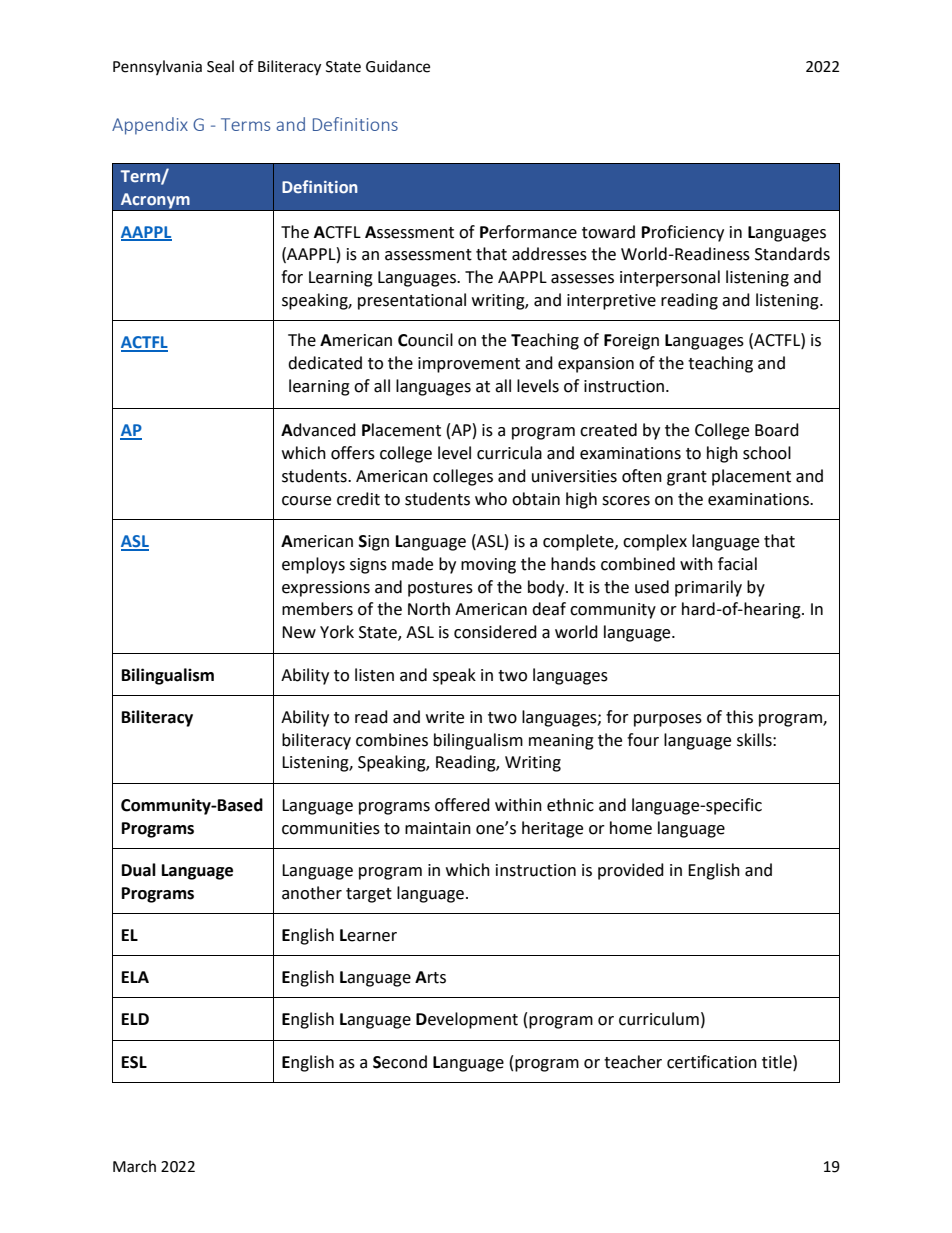 The height and width of the document is (1233, 952). What do you see at coordinates (739, 717) in the document?
I see `this` at bounding box center [739, 717].
